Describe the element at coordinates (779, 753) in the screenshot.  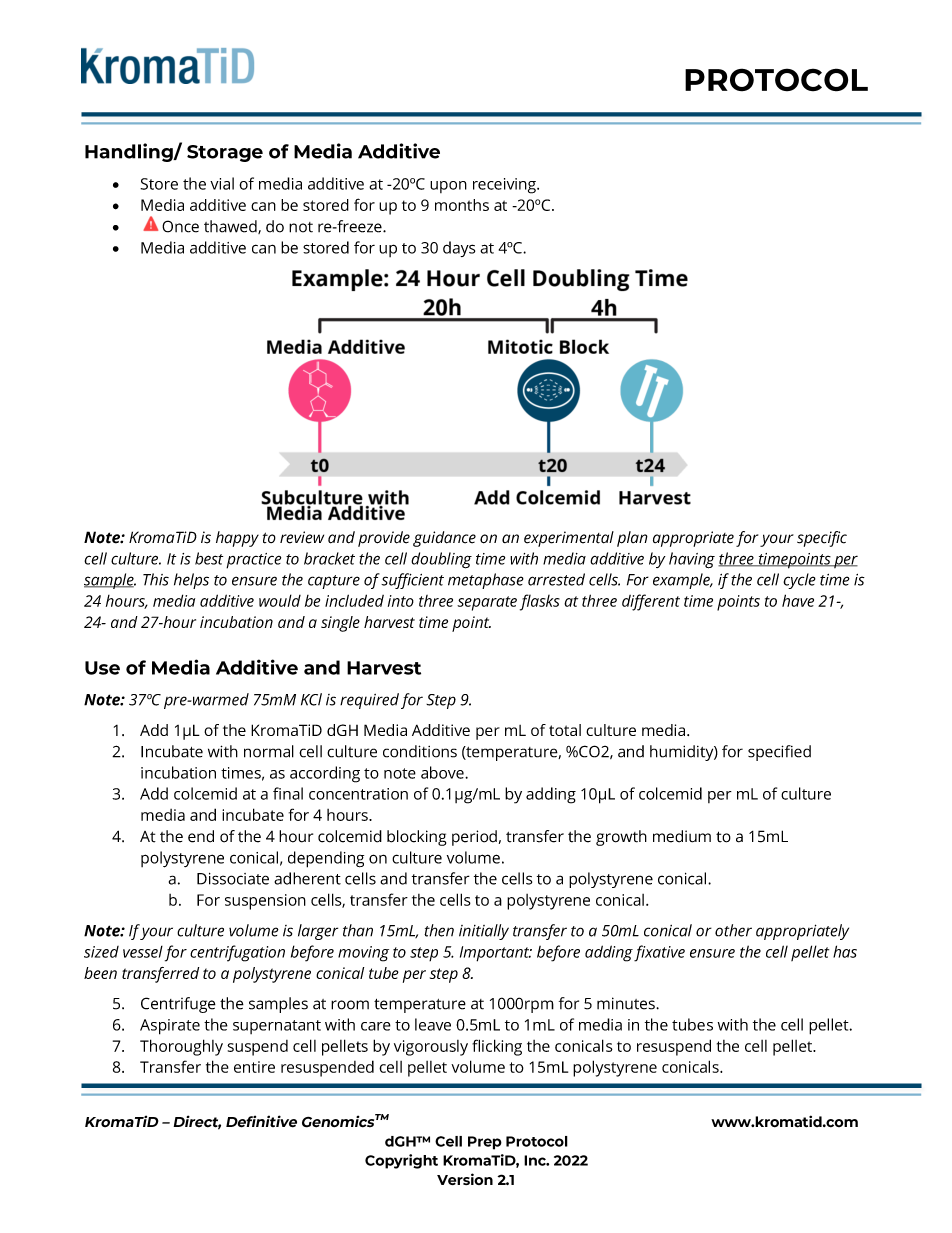
I see `specified` at that location.
